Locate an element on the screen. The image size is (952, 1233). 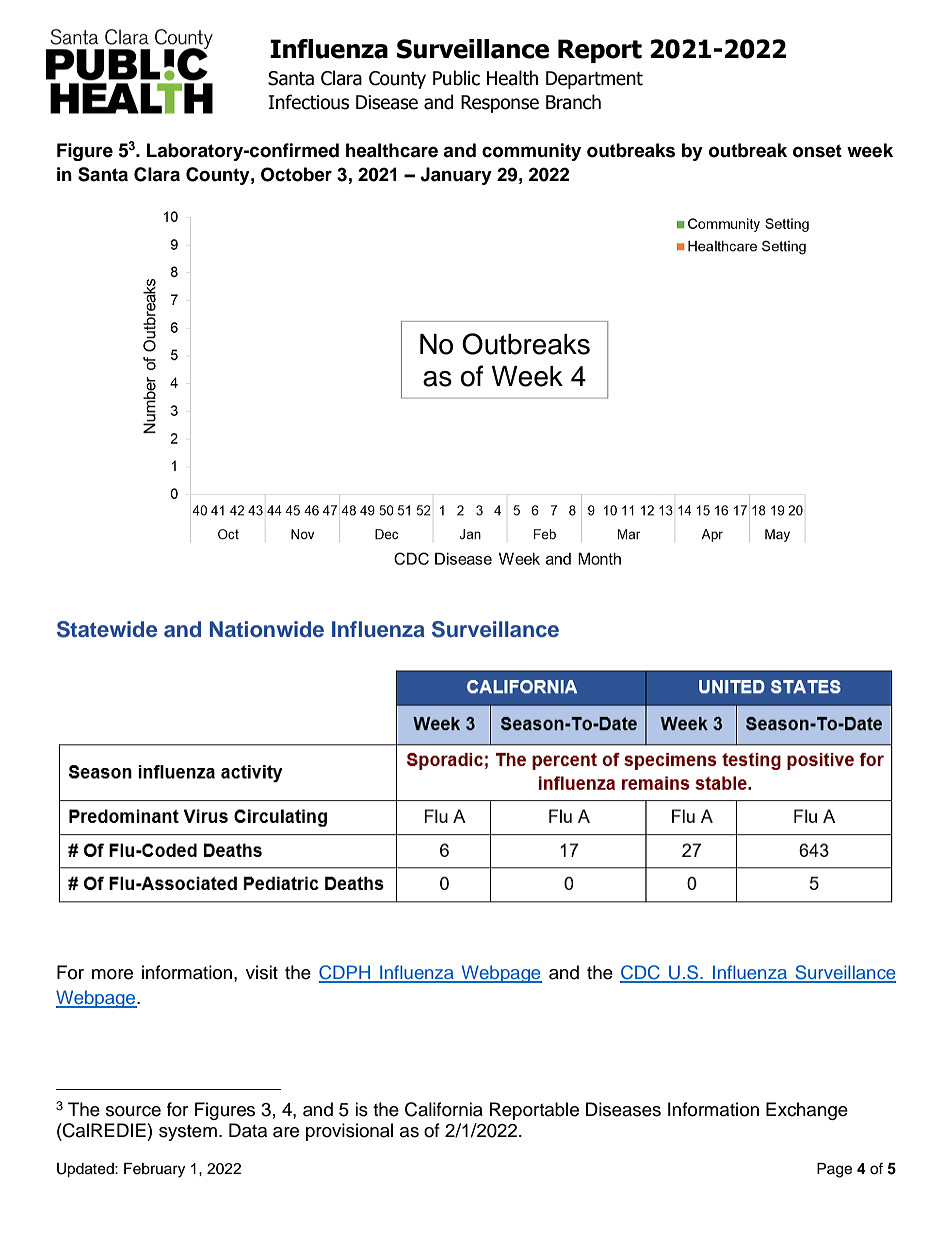
Response is located at coordinates (500, 104).
